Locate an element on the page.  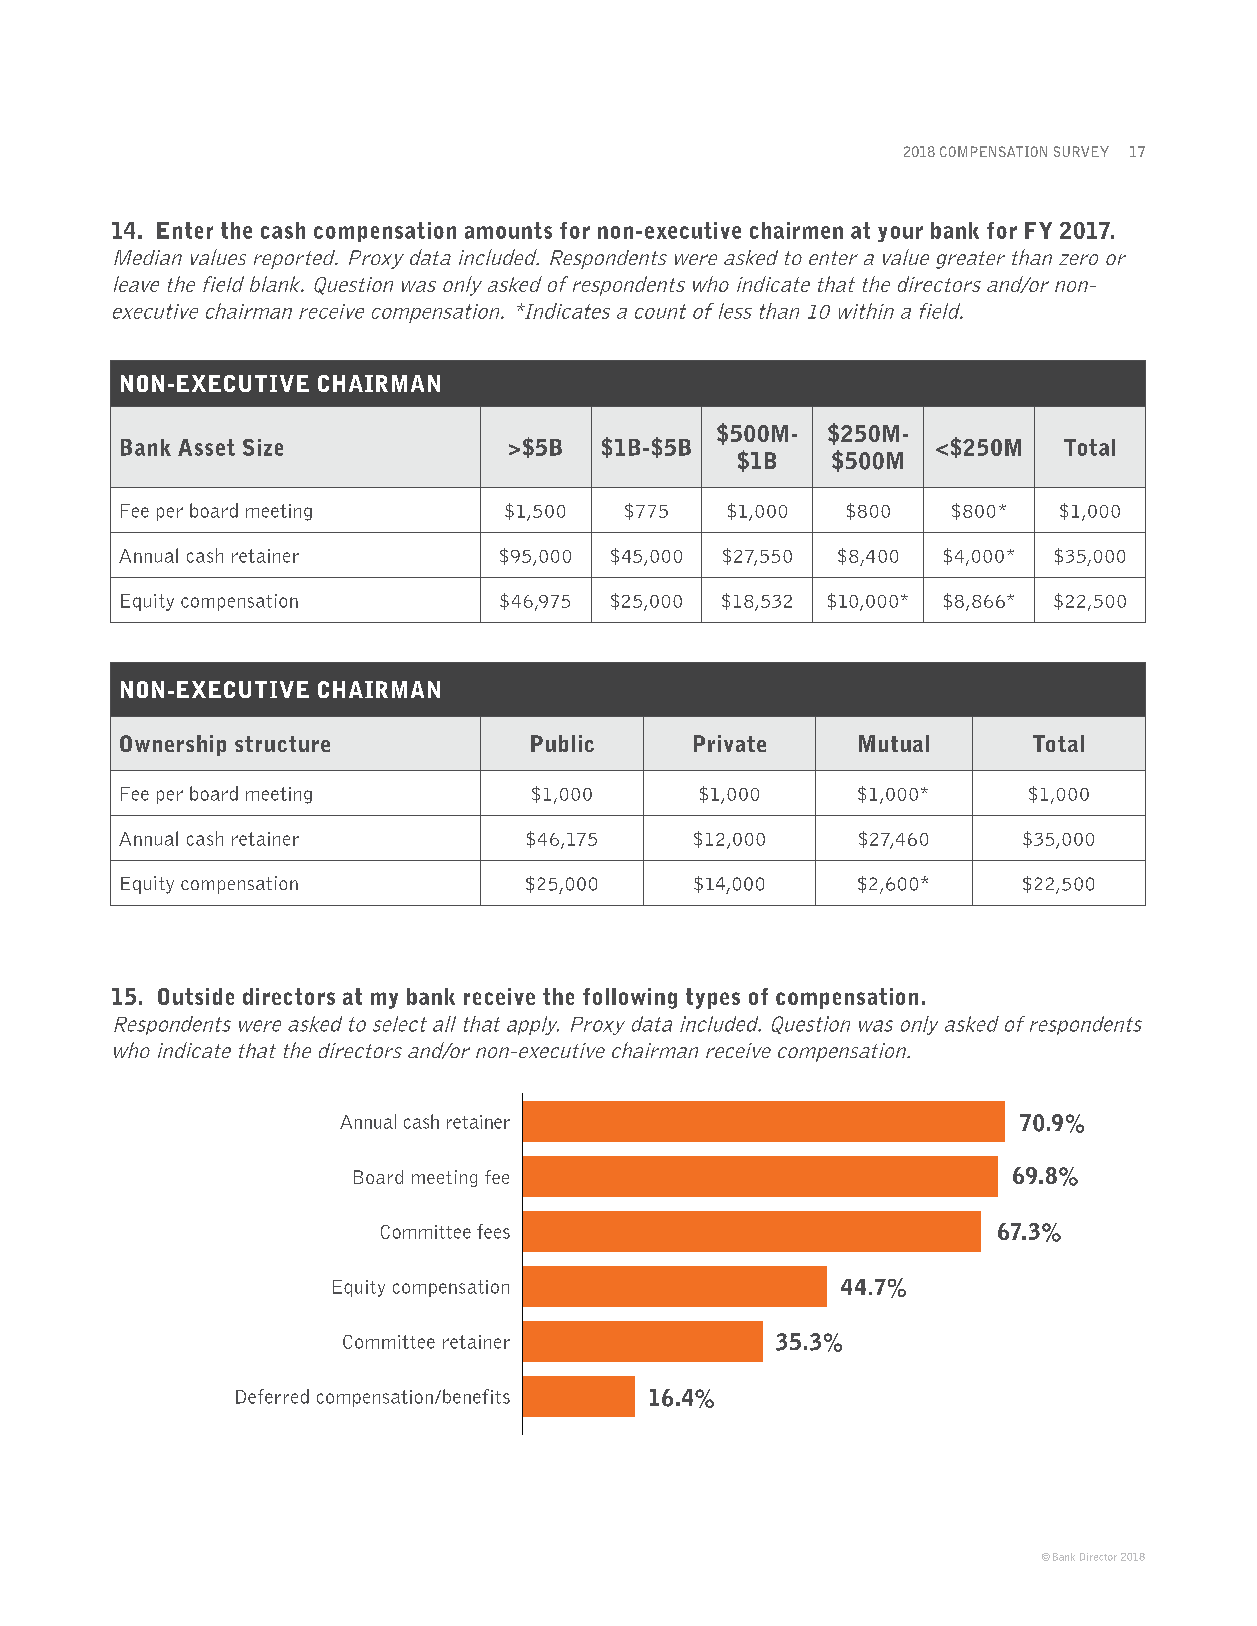
structure is located at coordinates (282, 744).
